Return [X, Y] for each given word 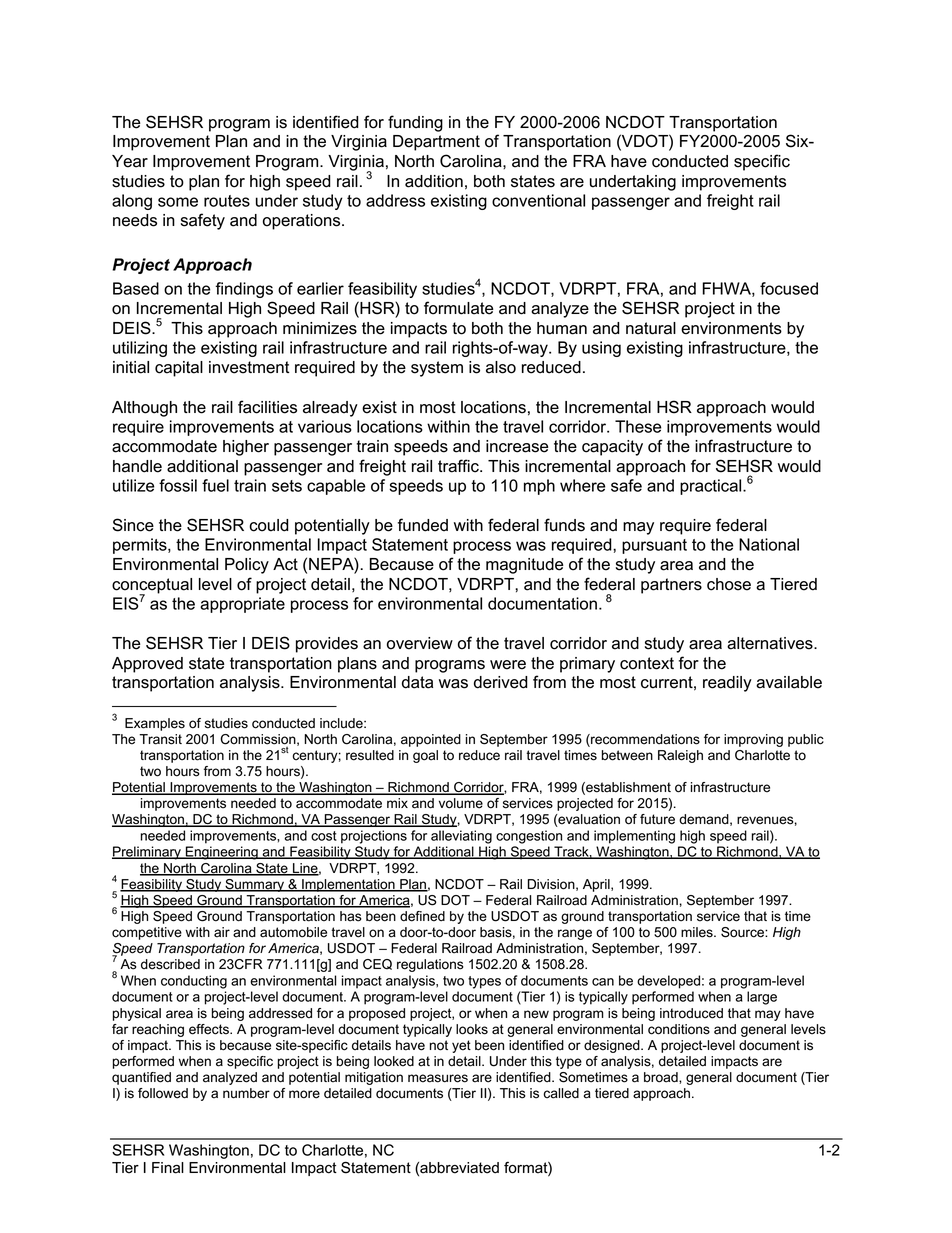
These [638, 426]
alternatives [771, 643]
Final [168, 1168]
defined [422, 916]
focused [789, 288]
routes [227, 201]
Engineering [222, 853]
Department [436, 143]
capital [179, 369]
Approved [147, 665]
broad [662, 1078]
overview [420, 643]
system [437, 369]
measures [438, 1078]
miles [698, 932]
